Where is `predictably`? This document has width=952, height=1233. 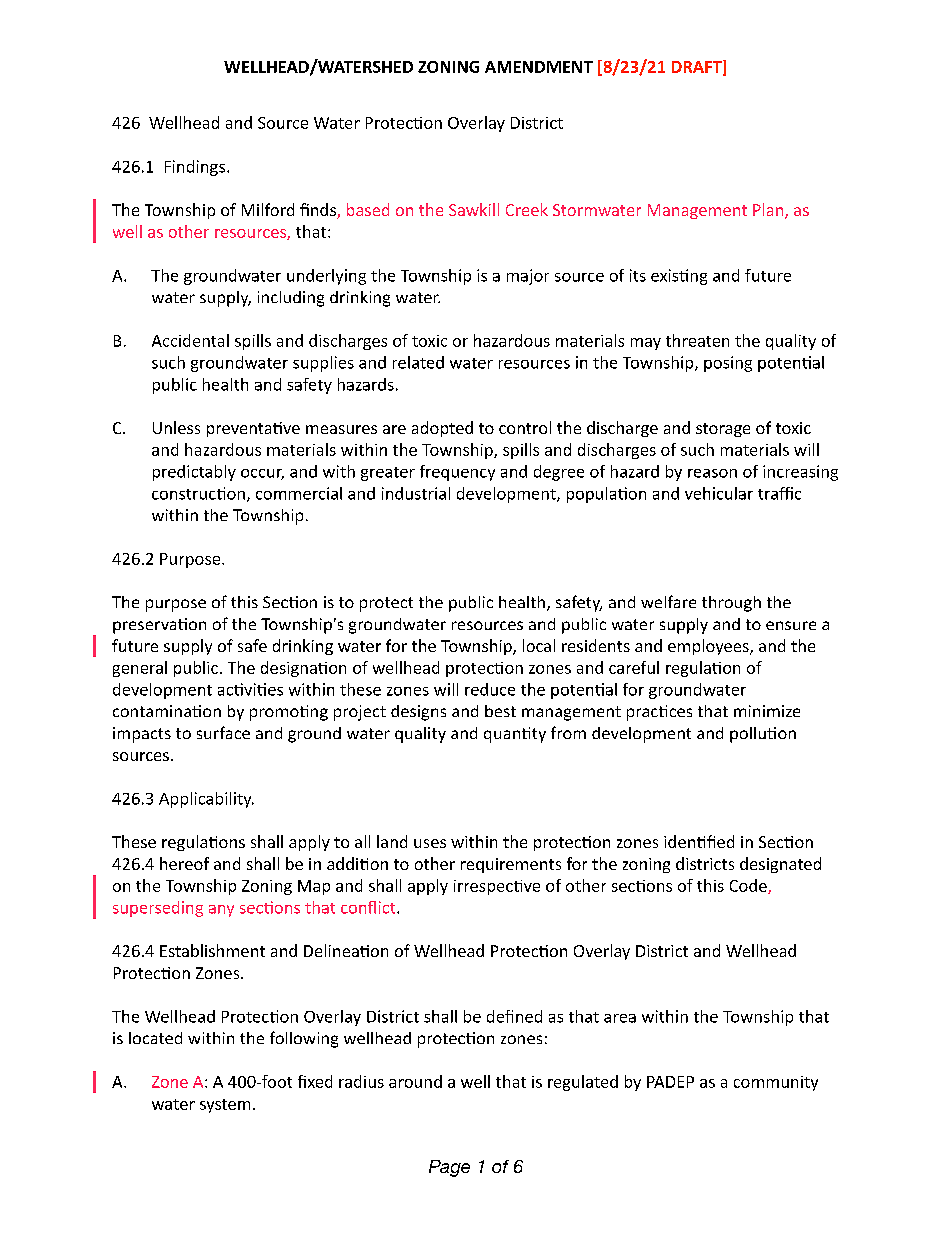 predictably is located at coordinates (194, 473).
